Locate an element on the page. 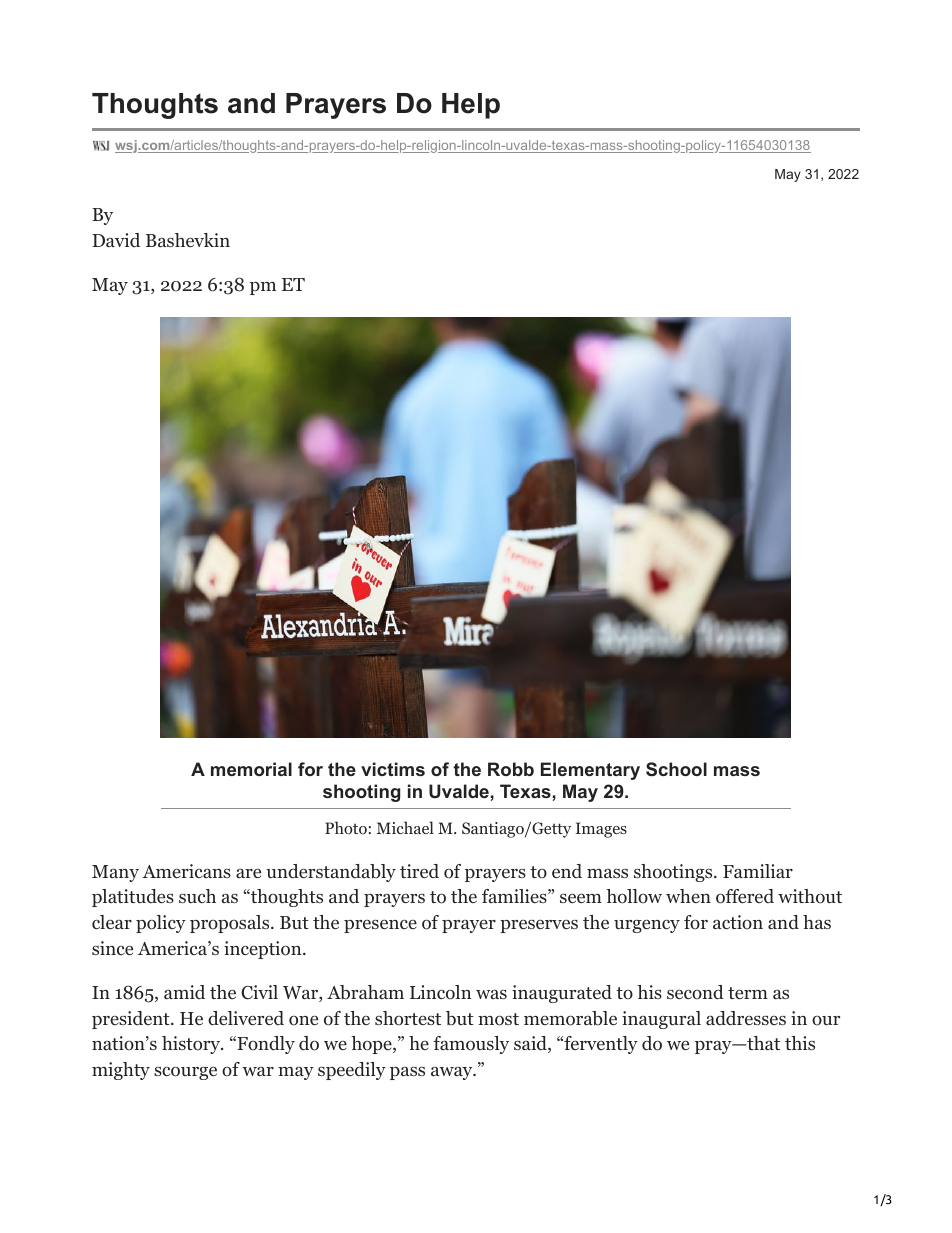 The image size is (952, 1233). memorial is located at coordinates (251, 769).
